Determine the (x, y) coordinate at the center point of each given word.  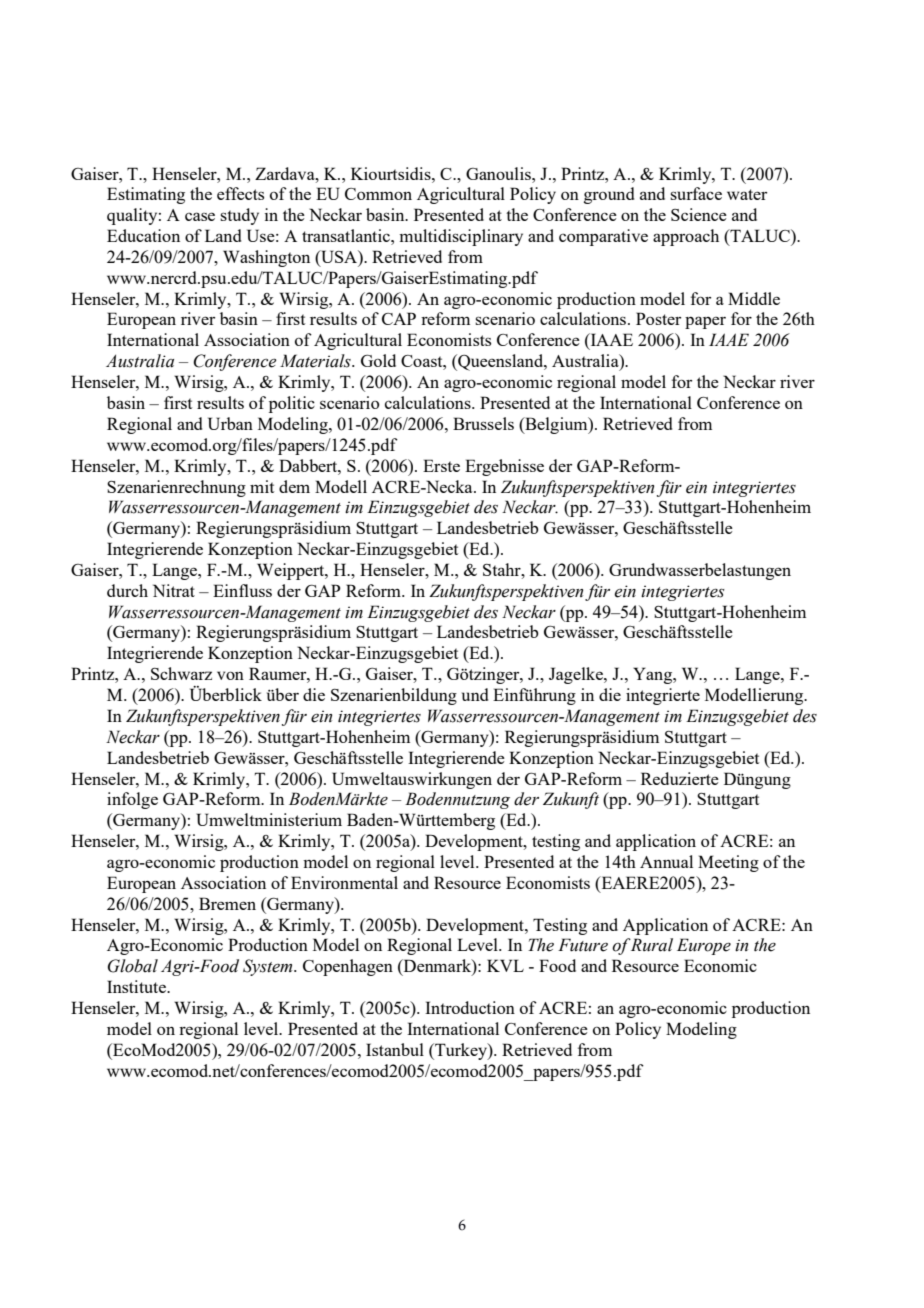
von (230, 675)
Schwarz (181, 673)
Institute (137, 986)
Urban (230, 423)
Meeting (728, 863)
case (200, 216)
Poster (658, 318)
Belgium (556, 425)
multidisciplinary (461, 237)
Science (699, 214)
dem (294, 486)
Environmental (344, 882)
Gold (378, 360)
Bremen (227, 903)
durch (127, 590)
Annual (666, 861)
